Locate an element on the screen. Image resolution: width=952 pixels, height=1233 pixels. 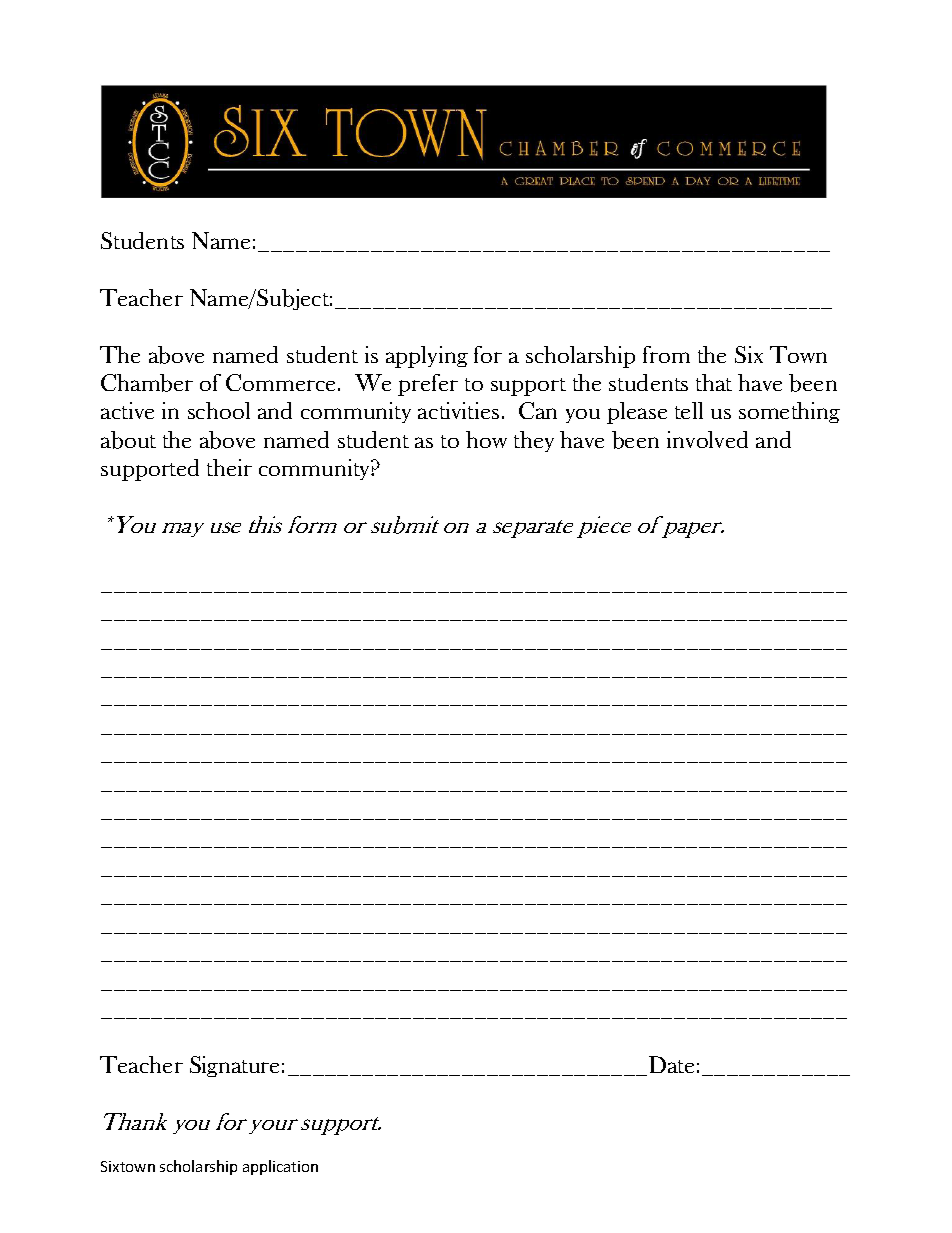
tell is located at coordinates (689, 410).
